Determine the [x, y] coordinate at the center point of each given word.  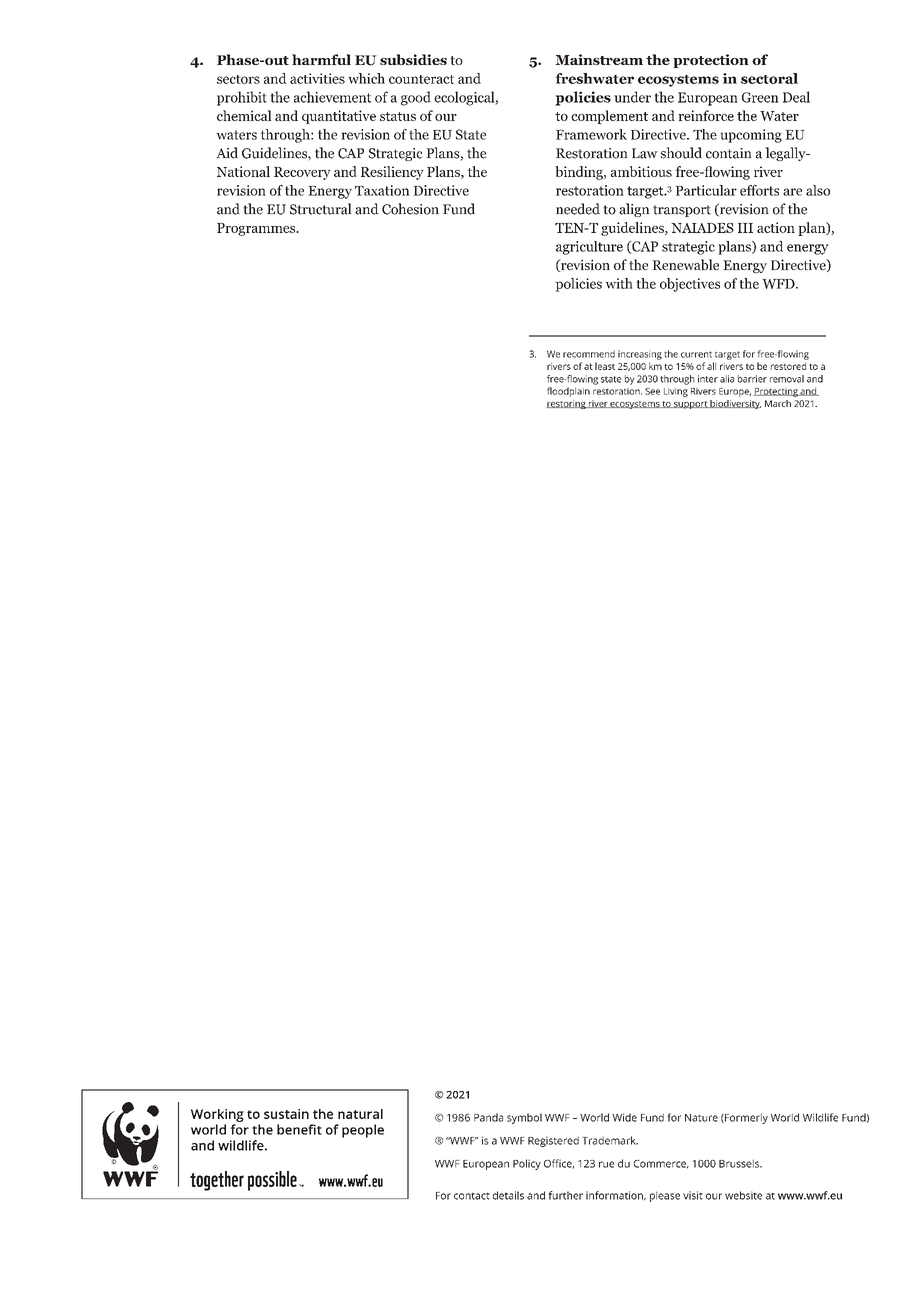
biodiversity [735, 404]
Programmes [257, 229]
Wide [624, 1117]
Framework [591, 134]
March [778, 403]
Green [760, 97]
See [652, 391]
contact [472, 1196]
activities [317, 78]
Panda [488, 1117]
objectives [690, 285]
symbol [524, 1118]
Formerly [745, 1118]
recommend [589, 354]
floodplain [568, 392]
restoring [567, 404]
